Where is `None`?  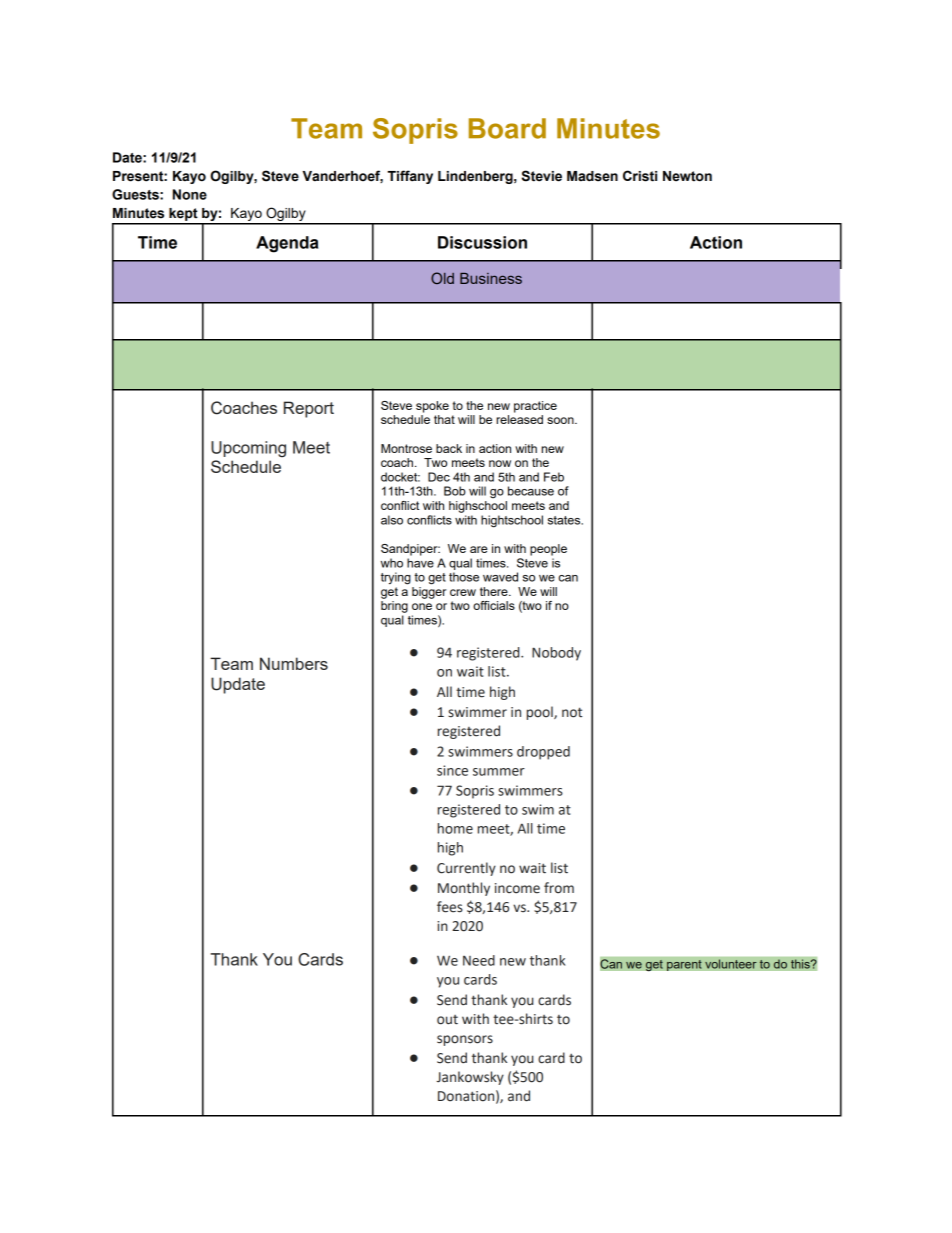
None is located at coordinates (190, 194).
